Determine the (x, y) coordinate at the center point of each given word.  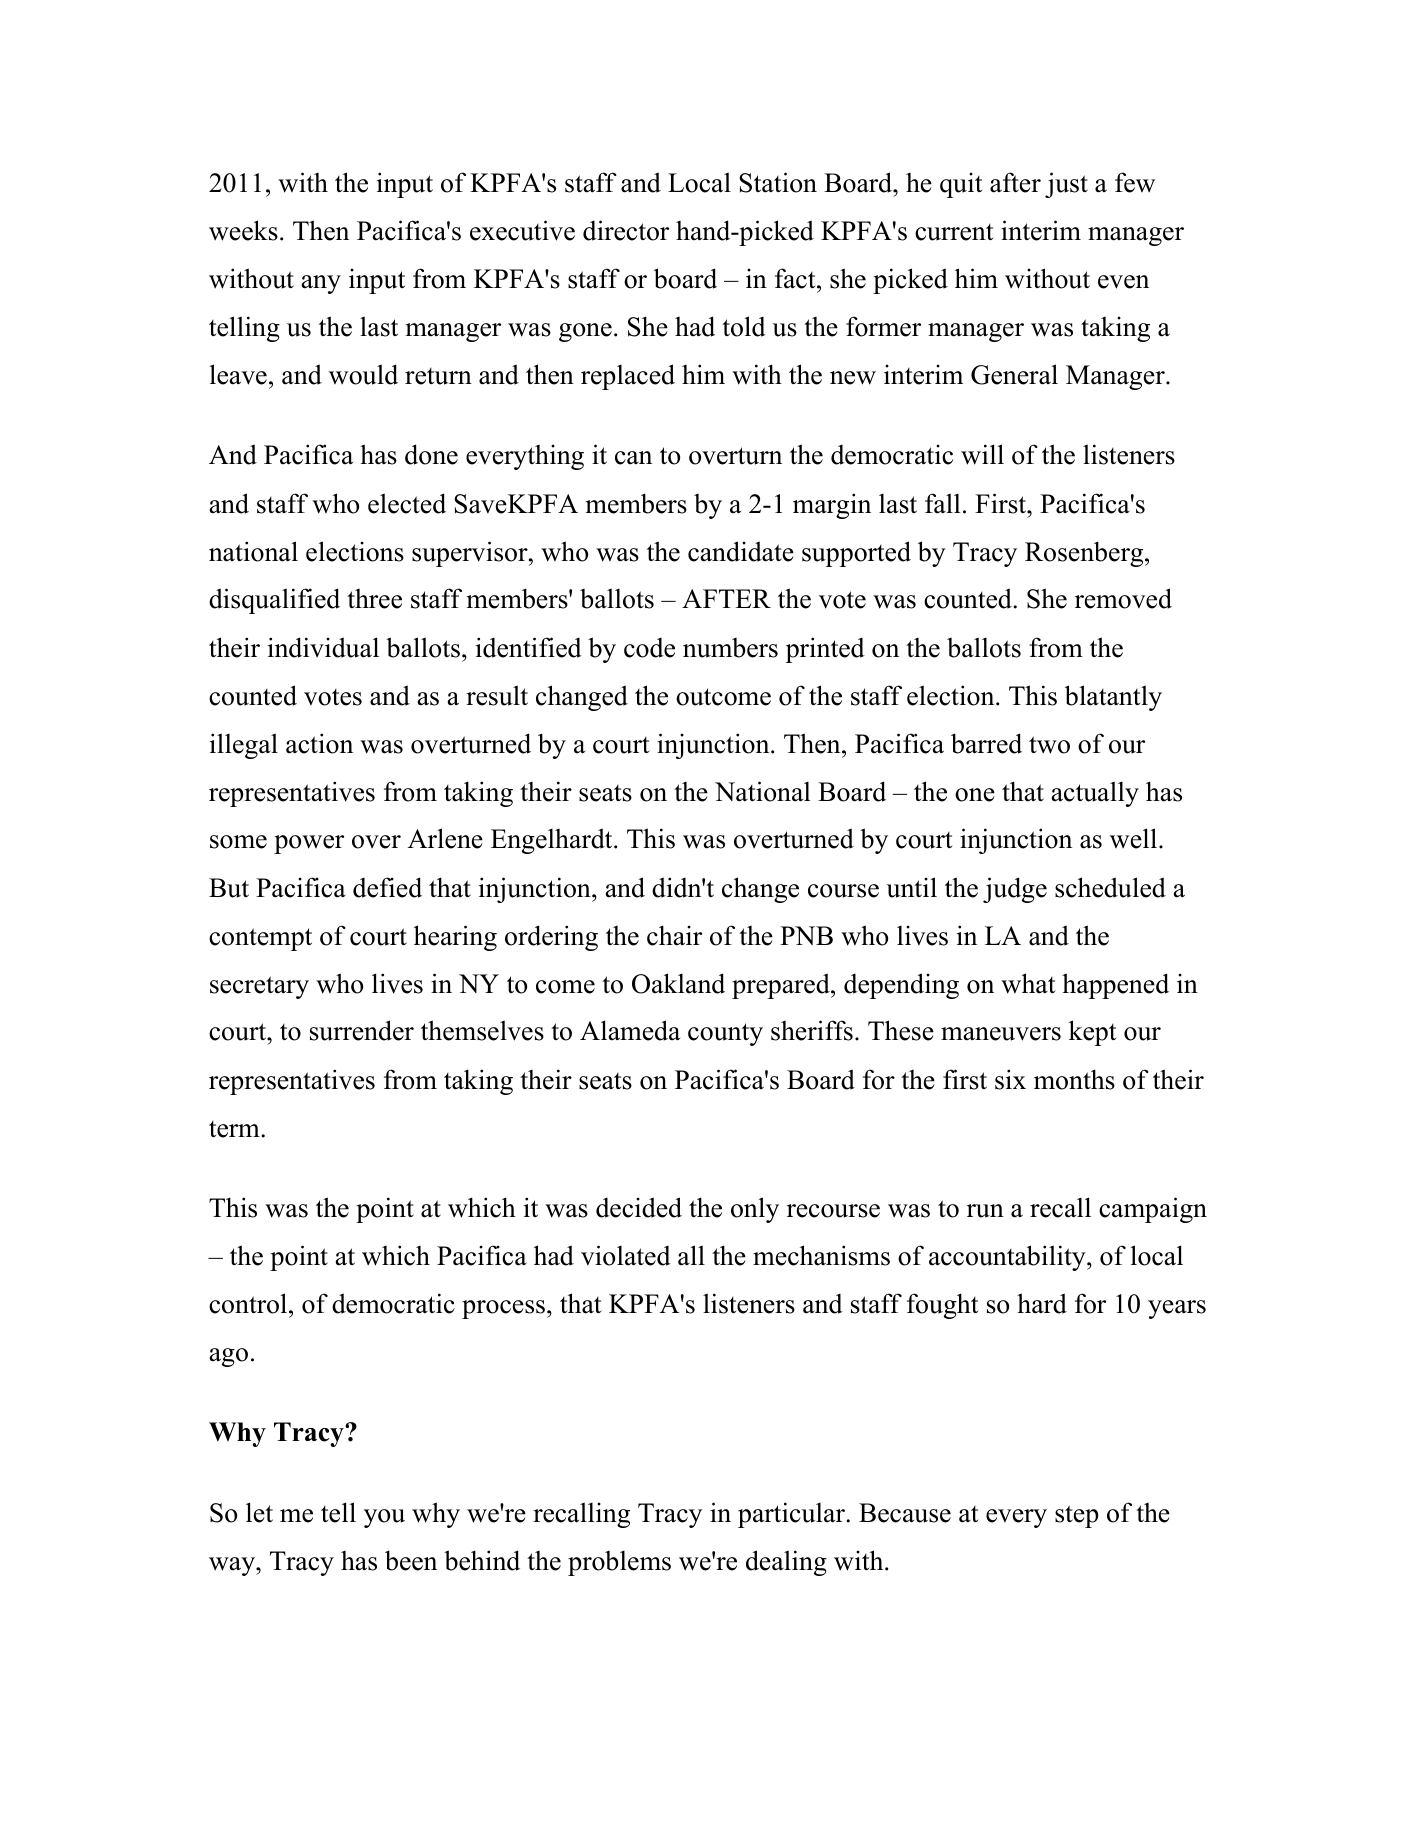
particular (791, 1515)
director (626, 230)
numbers (730, 648)
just (1066, 185)
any (321, 284)
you (384, 1518)
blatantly (1113, 698)
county (725, 1034)
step (1077, 1516)
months (1074, 1079)
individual (323, 647)
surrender (362, 1030)
